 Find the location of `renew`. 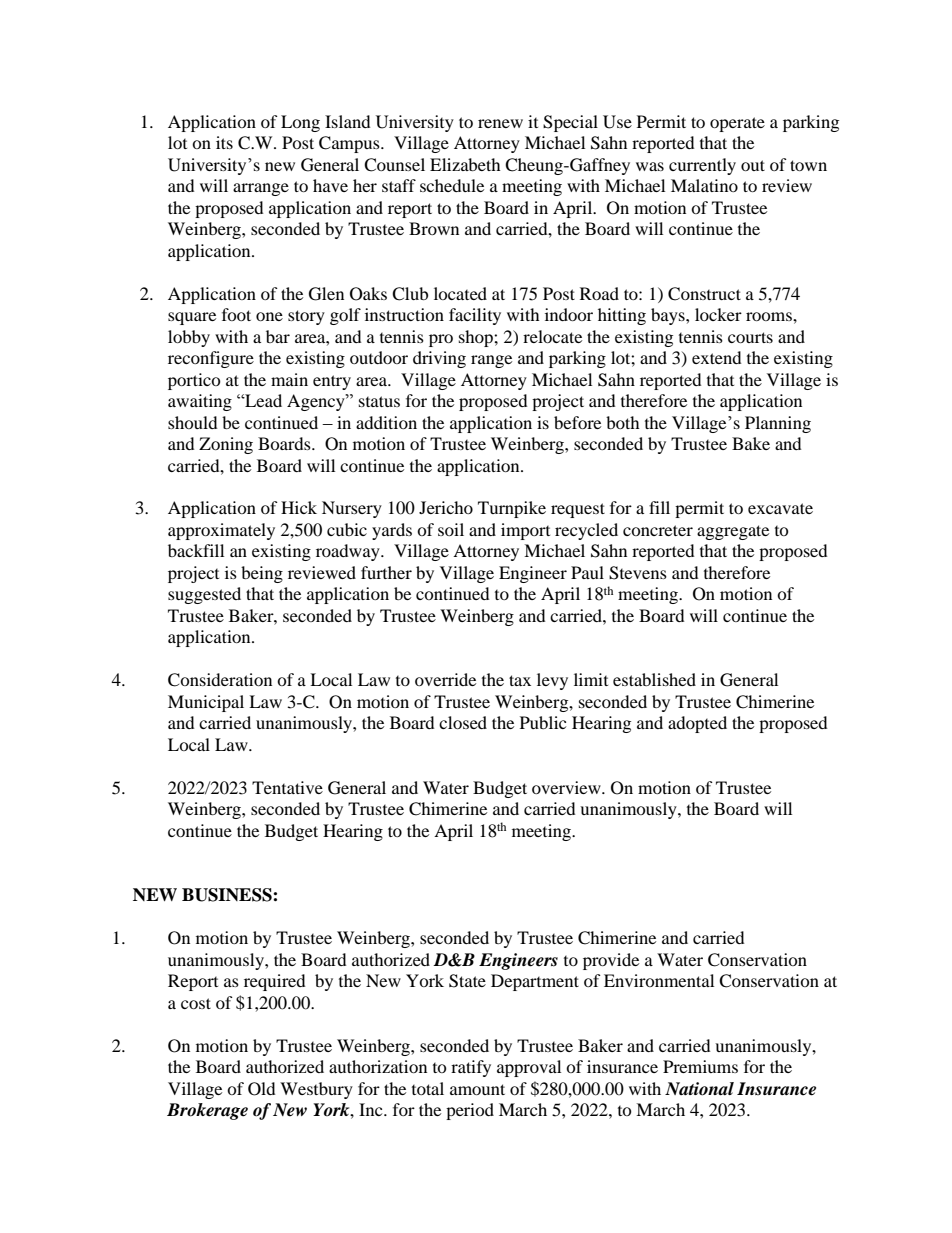

renew is located at coordinates (500, 123).
